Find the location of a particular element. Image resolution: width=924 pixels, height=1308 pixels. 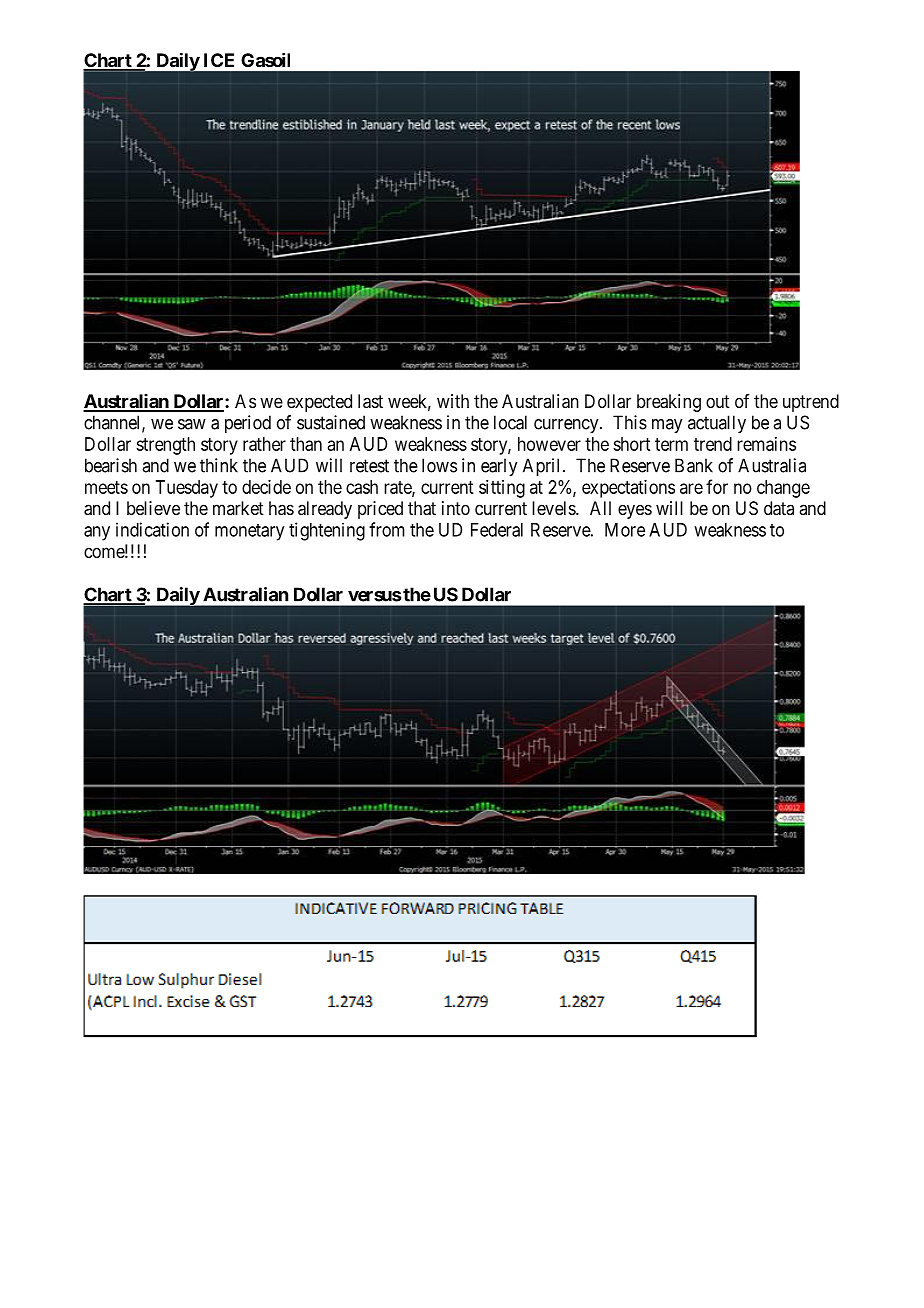

are is located at coordinates (691, 488).
